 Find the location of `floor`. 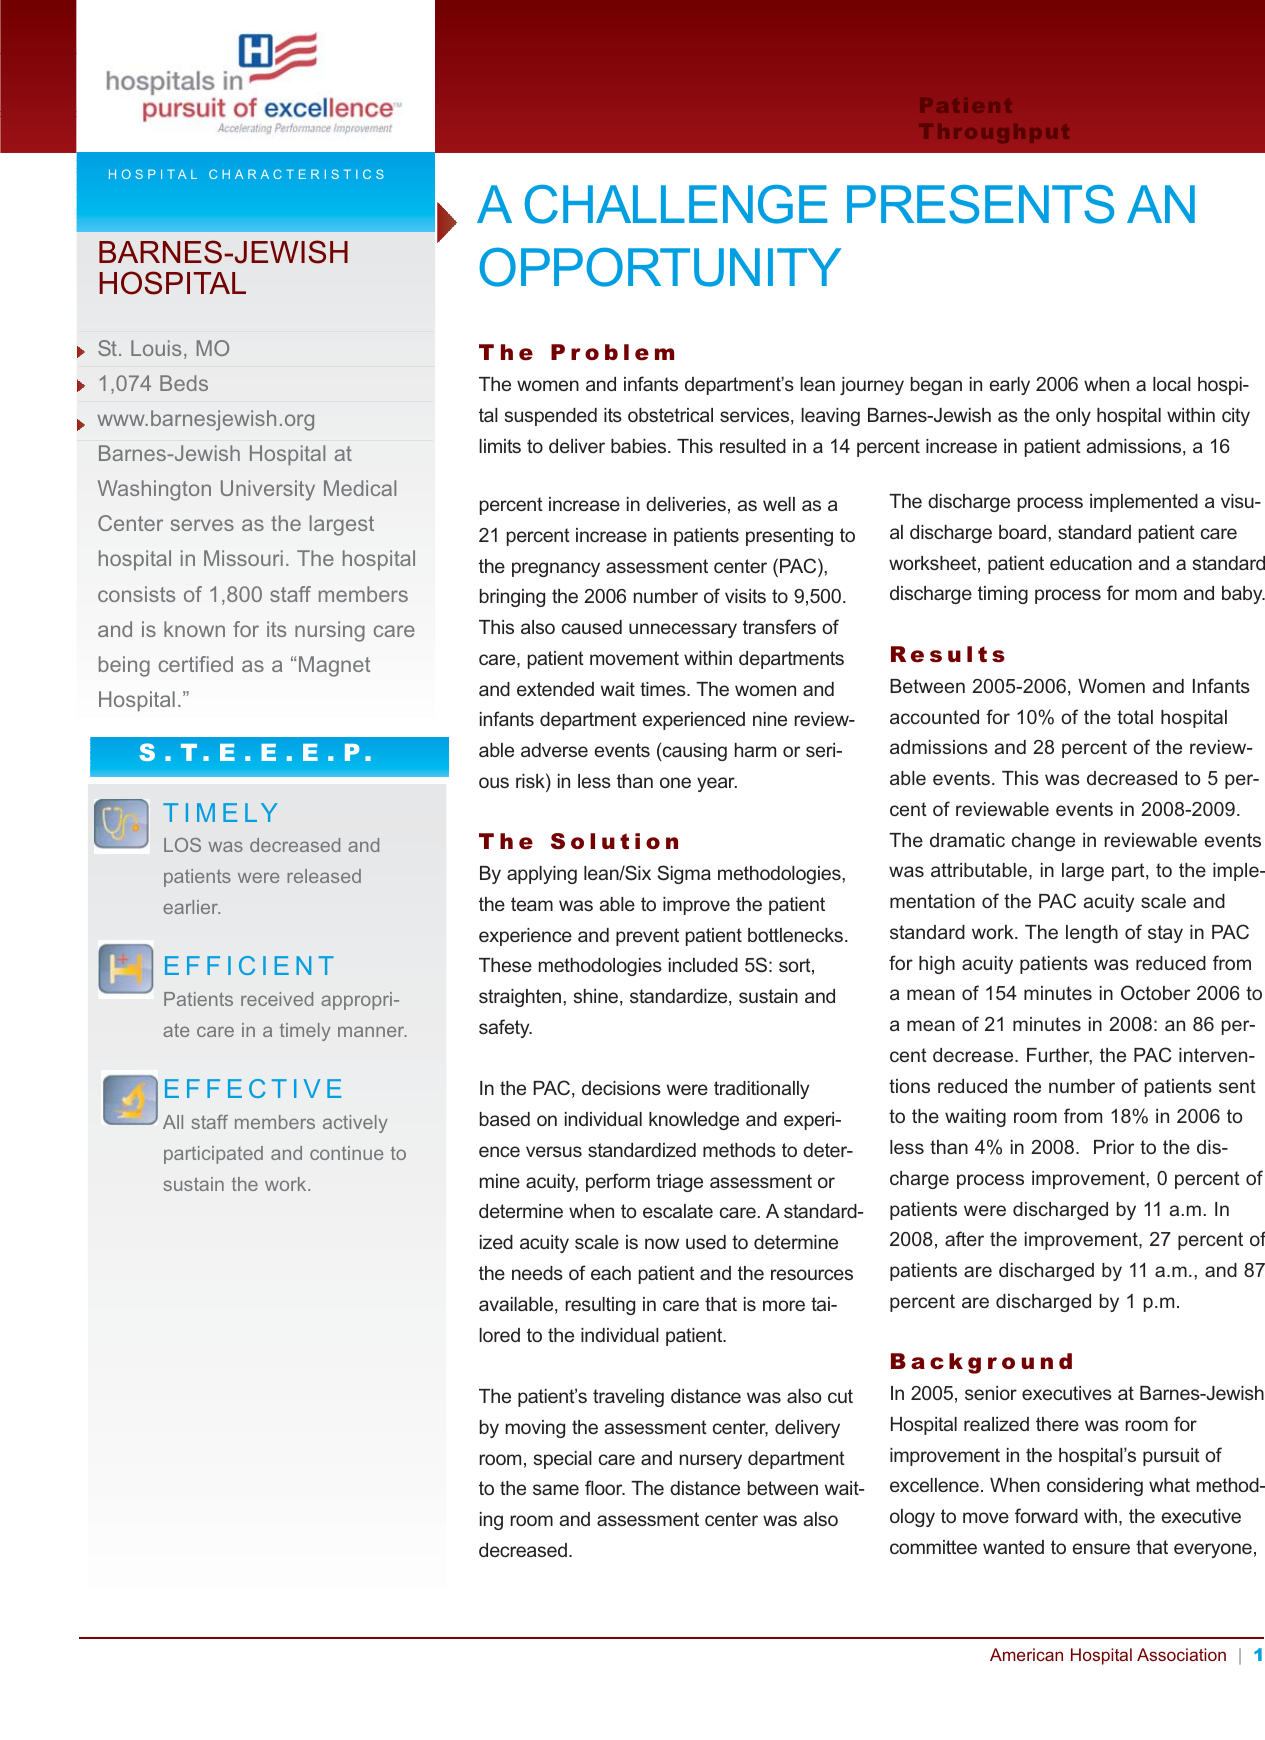

floor is located at coordinates (605, 1487).
